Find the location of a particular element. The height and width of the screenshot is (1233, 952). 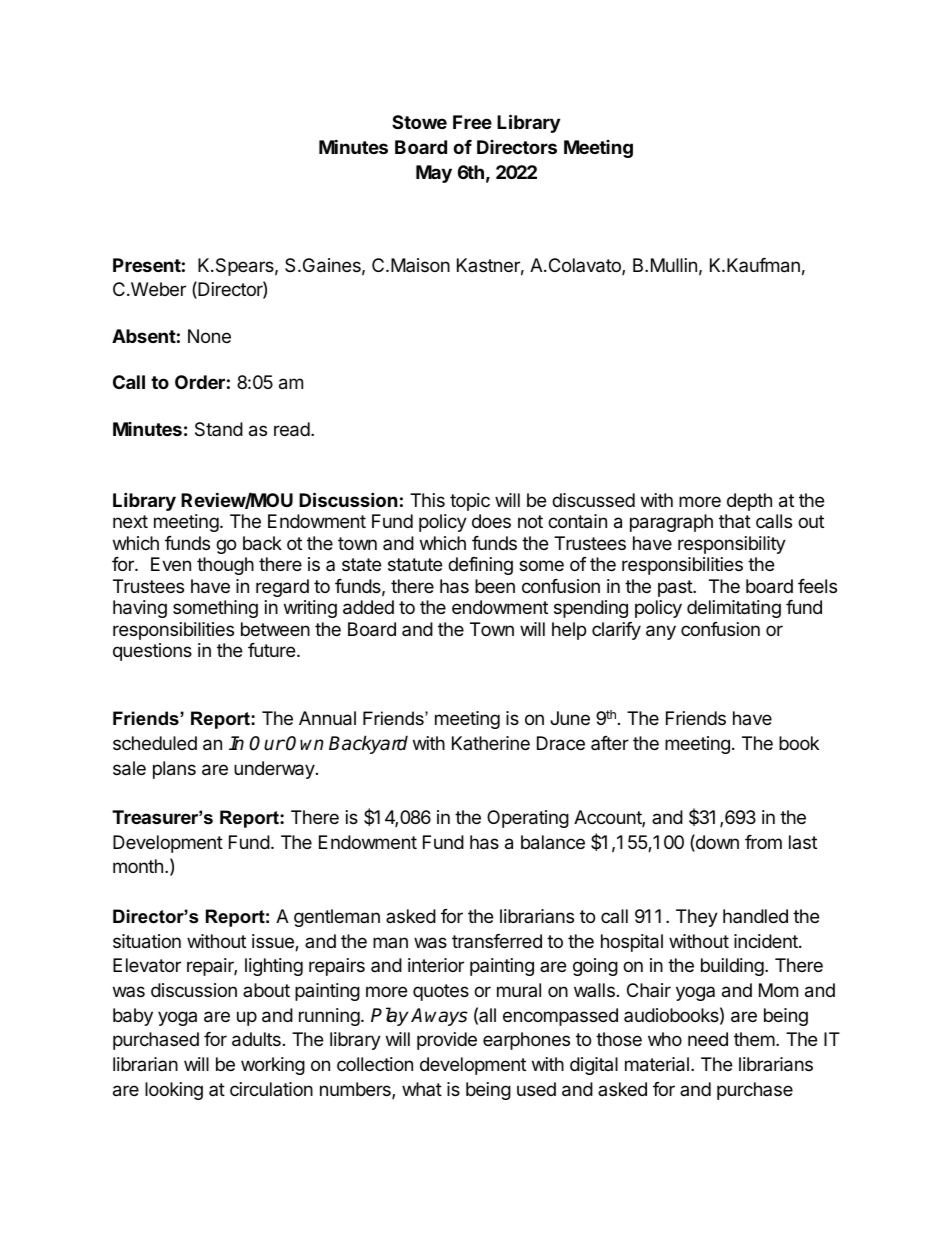

provide is located at coordinates (447, 1041).
